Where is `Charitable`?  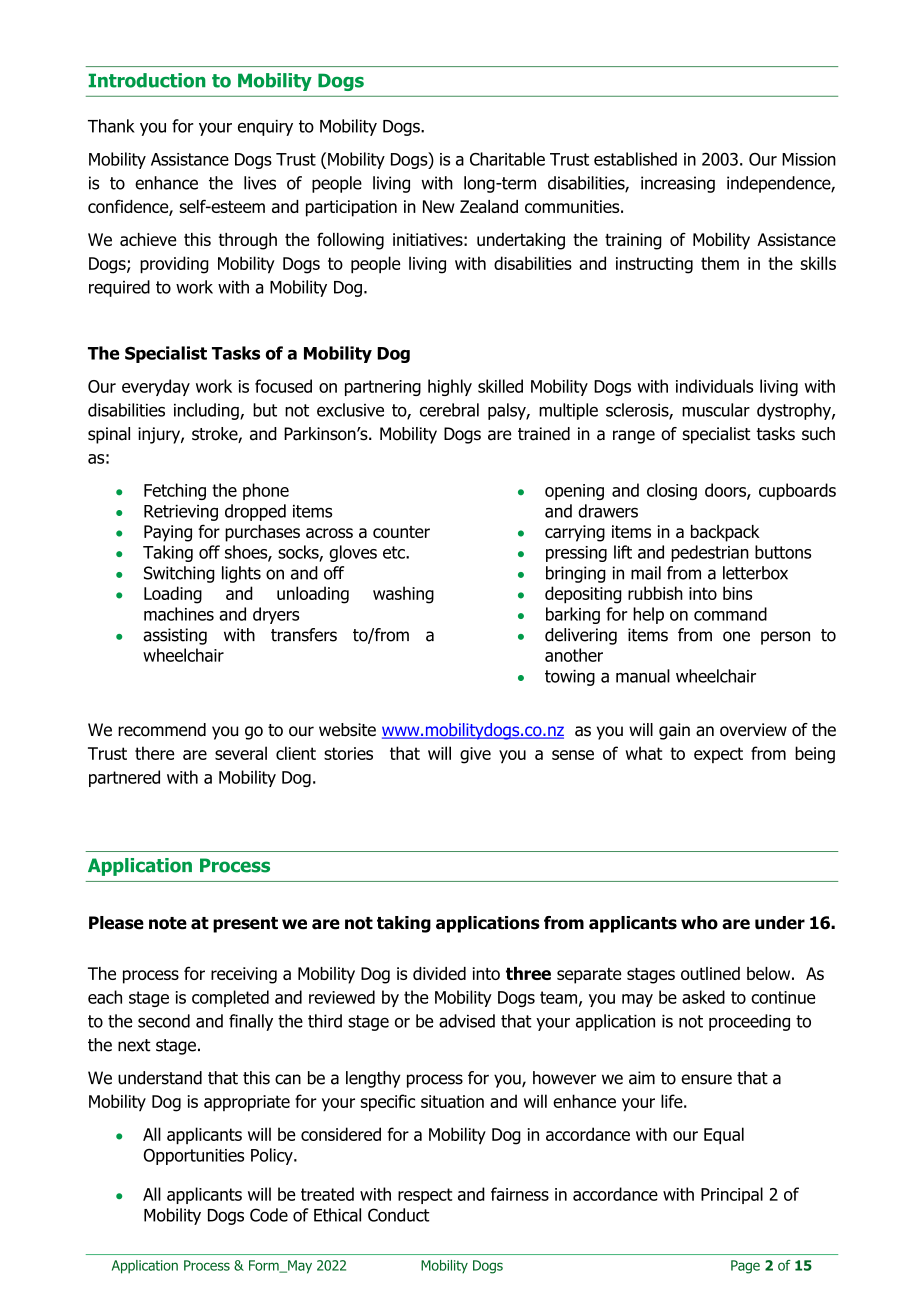 Charitable is located at coordinates (507, 159).
